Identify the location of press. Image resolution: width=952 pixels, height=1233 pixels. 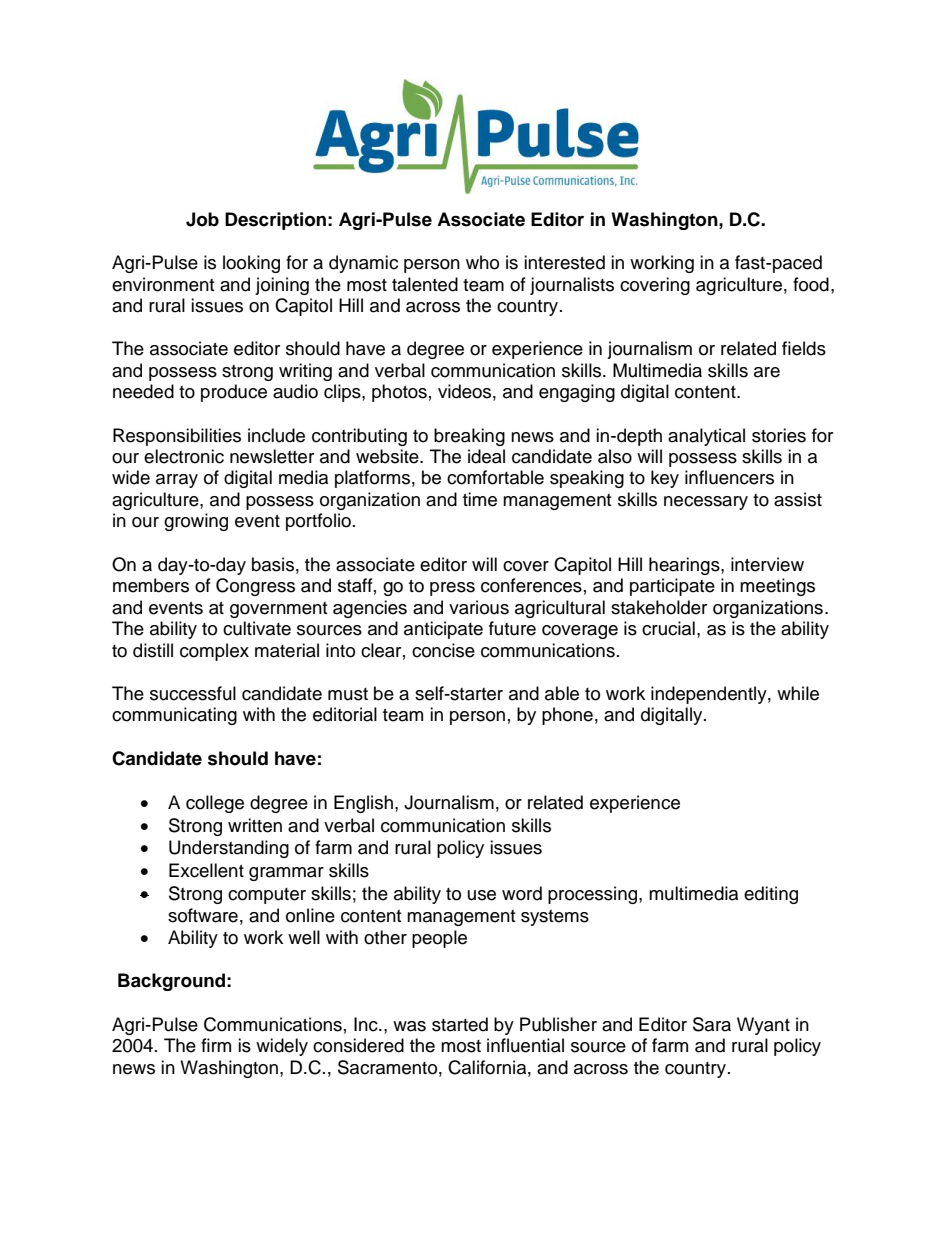
(452, 589).
